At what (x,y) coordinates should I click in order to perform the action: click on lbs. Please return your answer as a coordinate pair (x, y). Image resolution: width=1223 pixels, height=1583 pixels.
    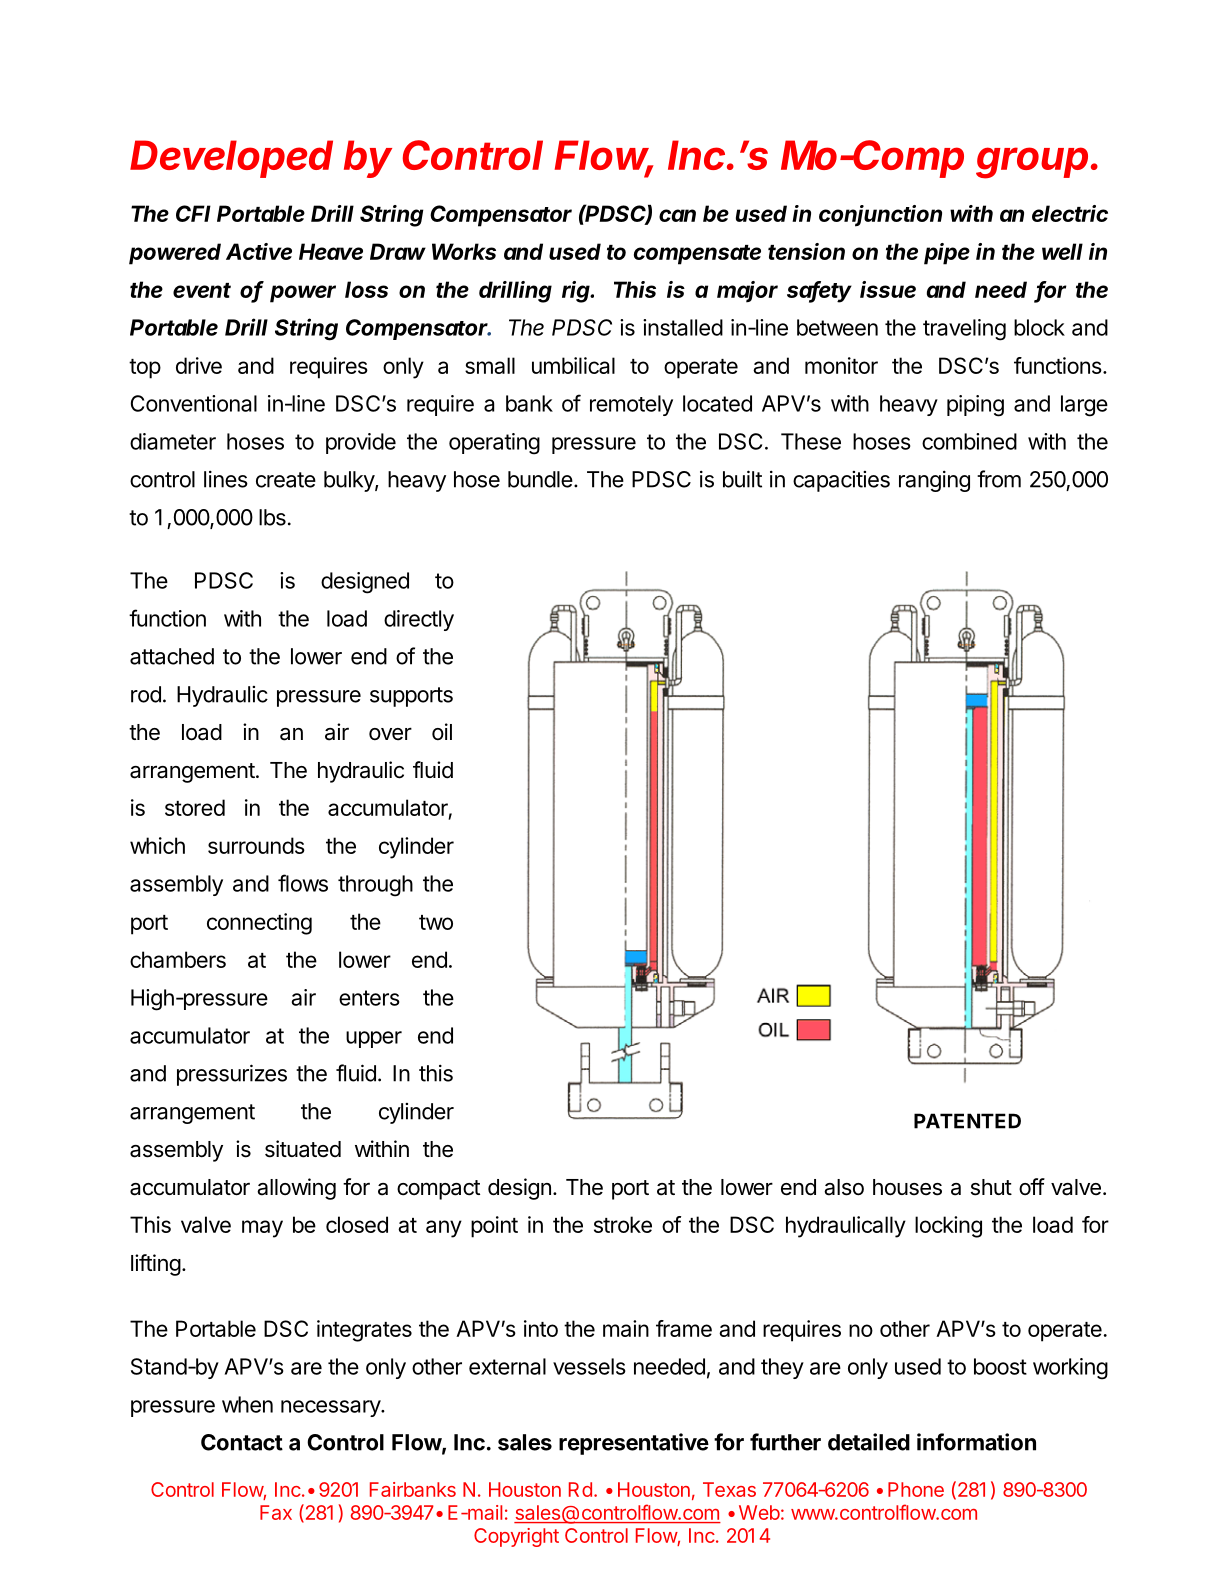
    Looking at the image, I should click on (272, 517).
